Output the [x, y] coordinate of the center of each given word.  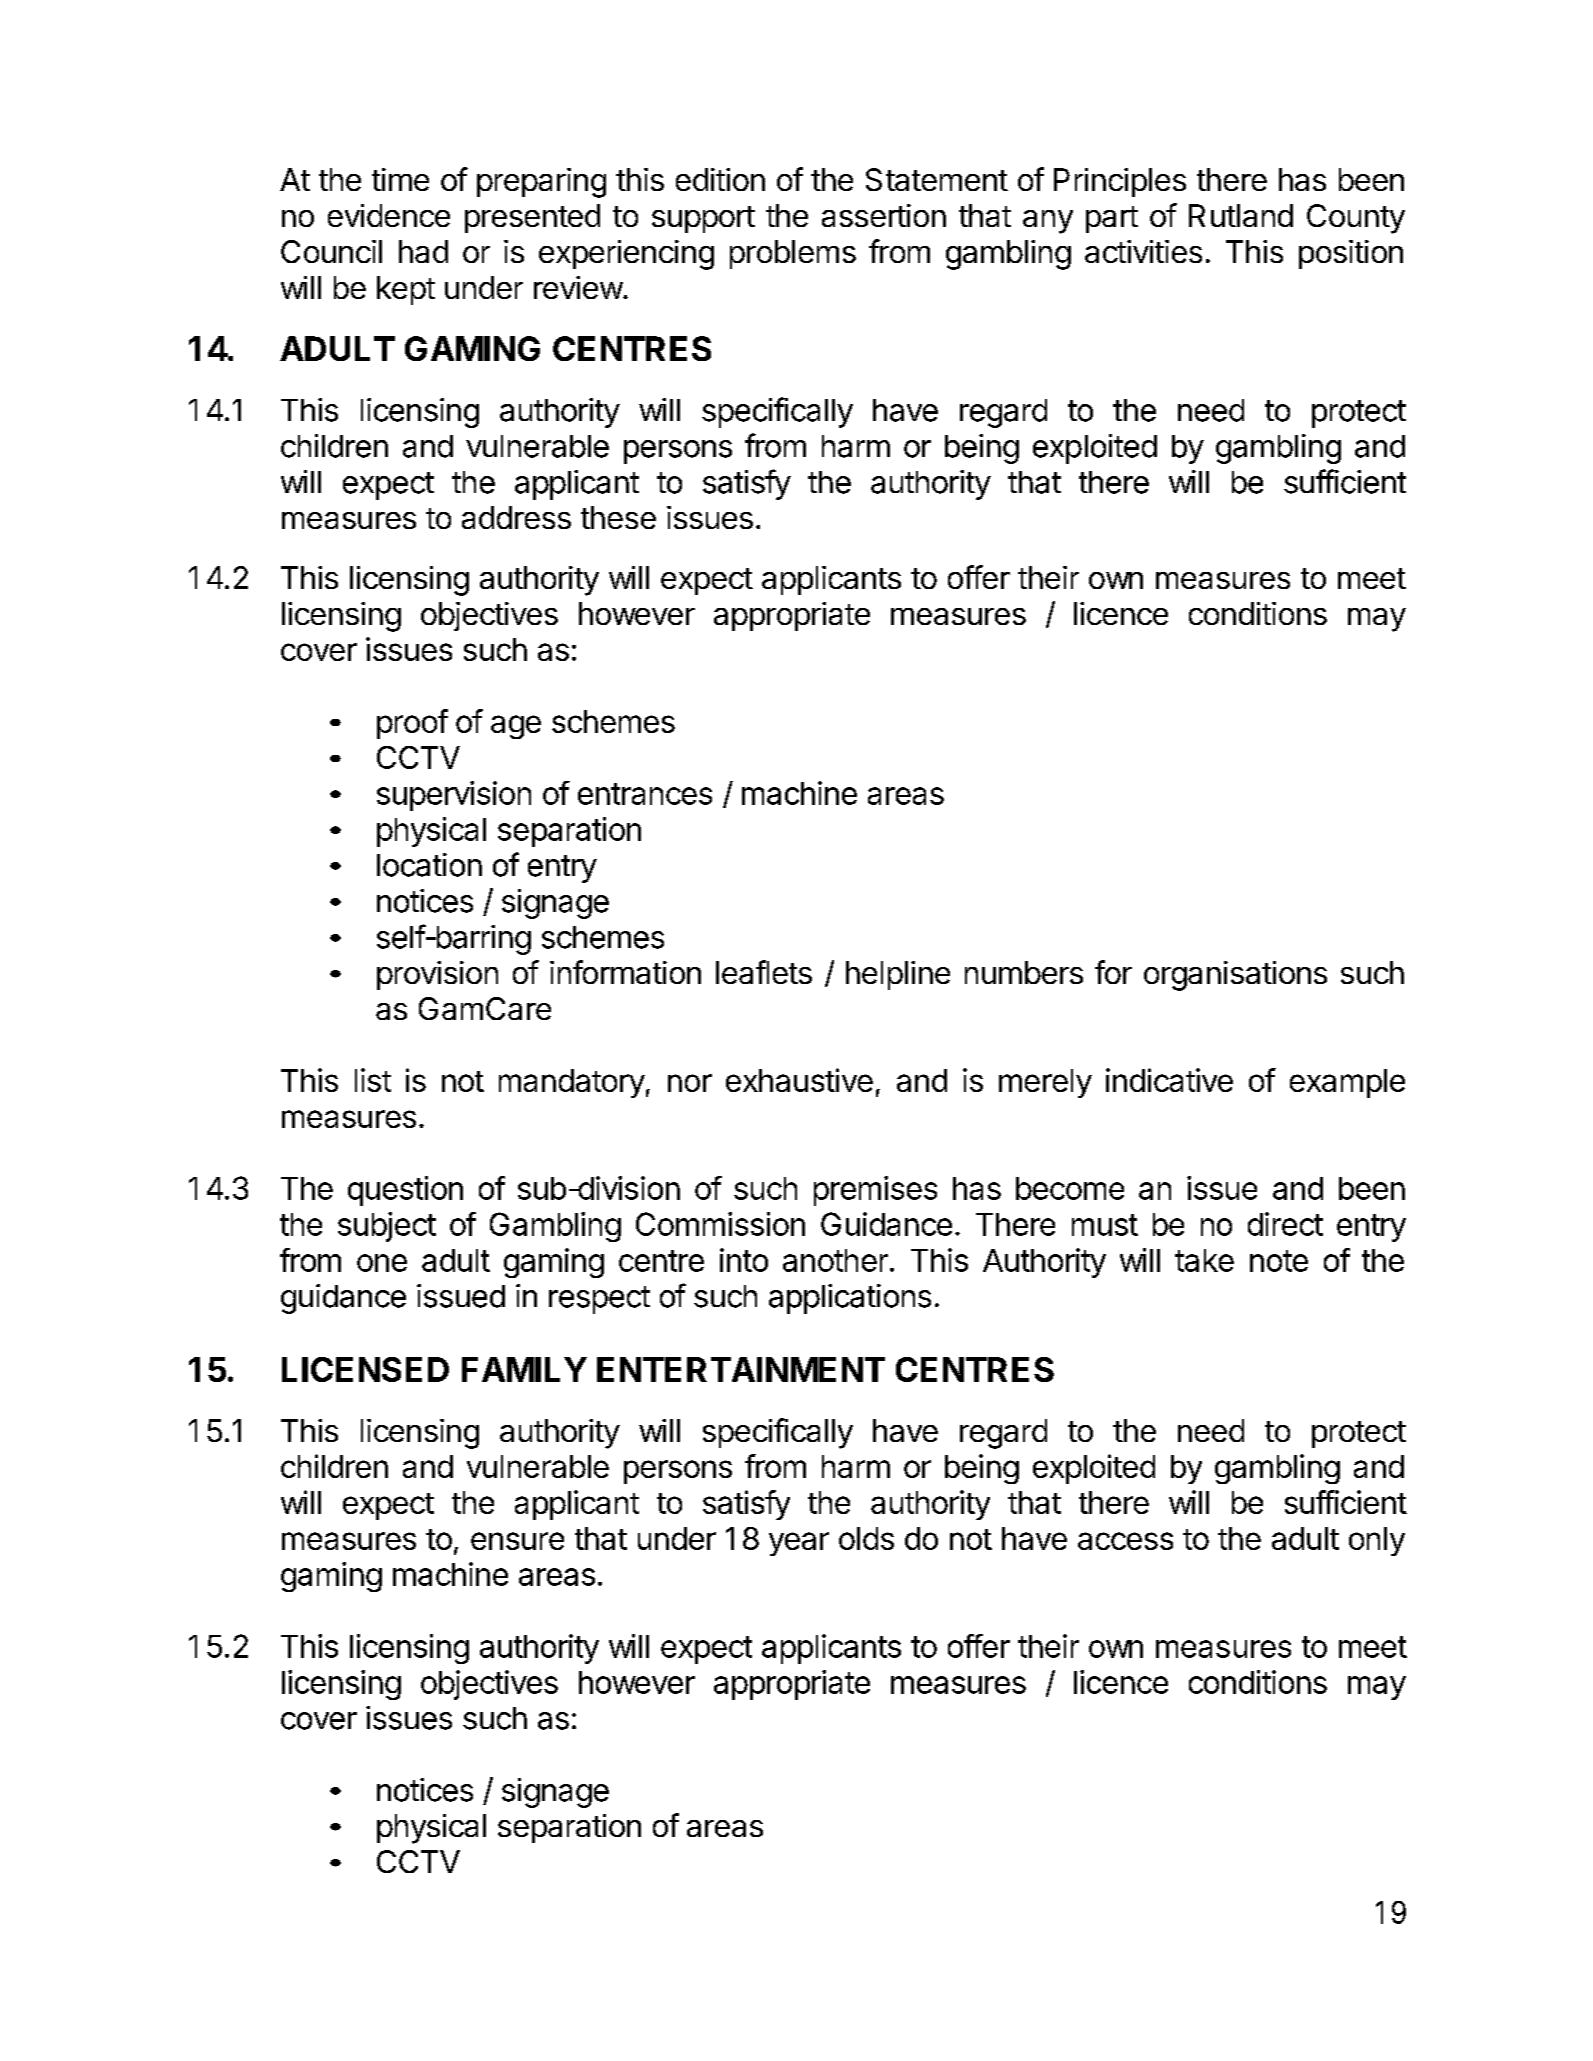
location [429, 865]
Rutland [1241, 215]
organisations [1235, 976]
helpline [898, 975]
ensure [517, 1541]
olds [866, 1538]
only [1377, 1541]
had [423, 251]
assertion [884, 215]
